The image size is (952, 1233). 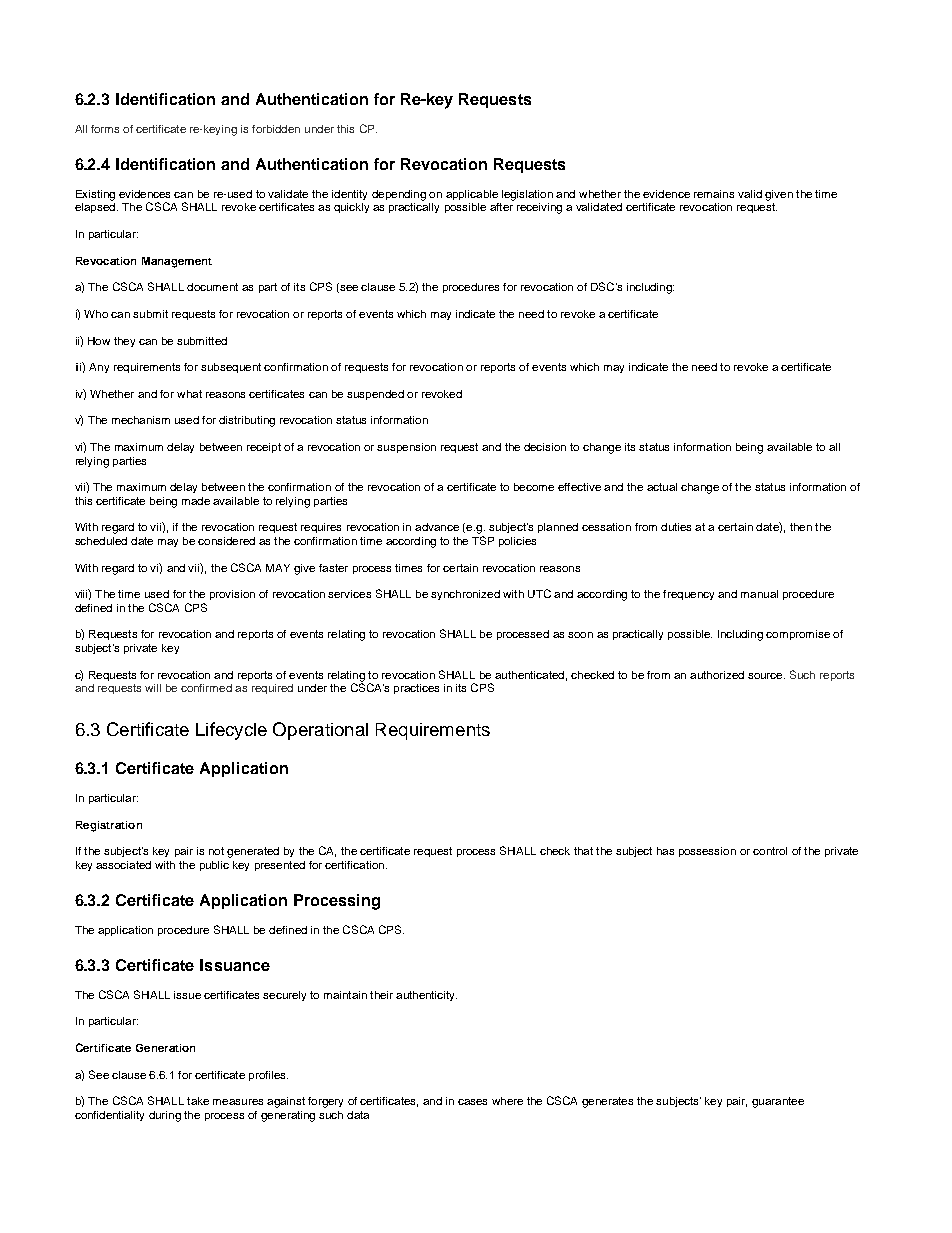 What do you see at coordinates (105, 129) in the screenshot?
I see `forms` at bounding box center [105, 129].
